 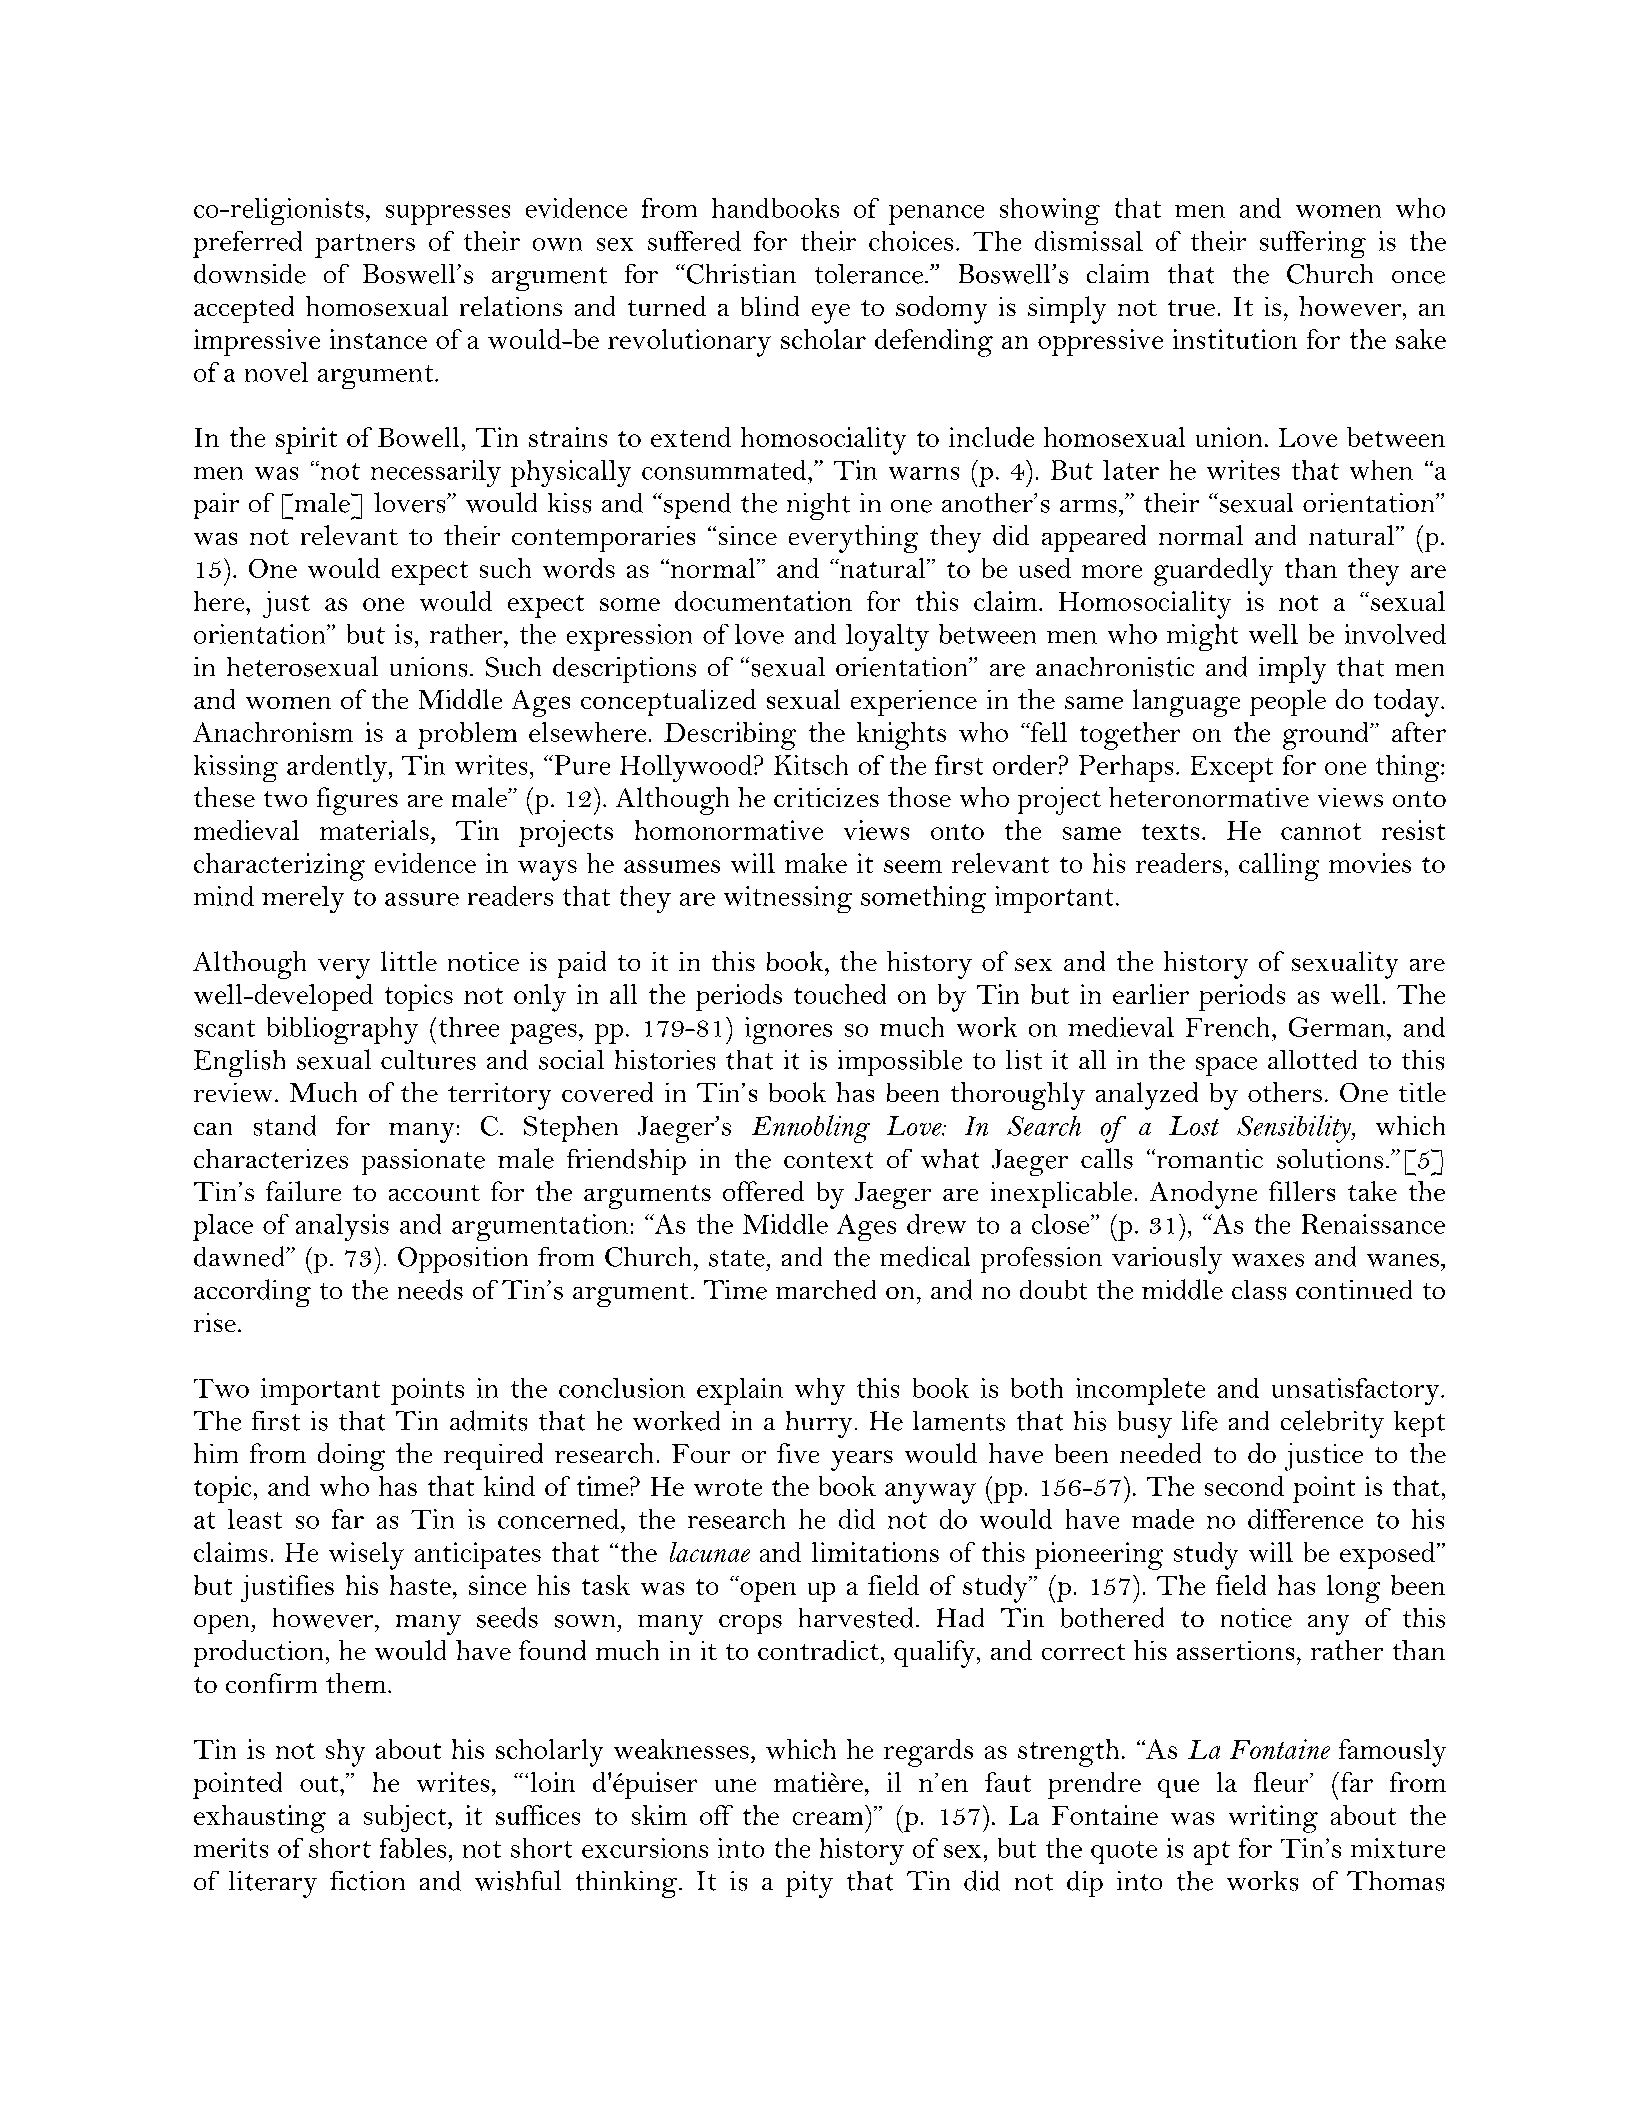 What do you see at coordinates (887, 637) in the page?
I see `loyalty` at bounding box center [887, 637].
